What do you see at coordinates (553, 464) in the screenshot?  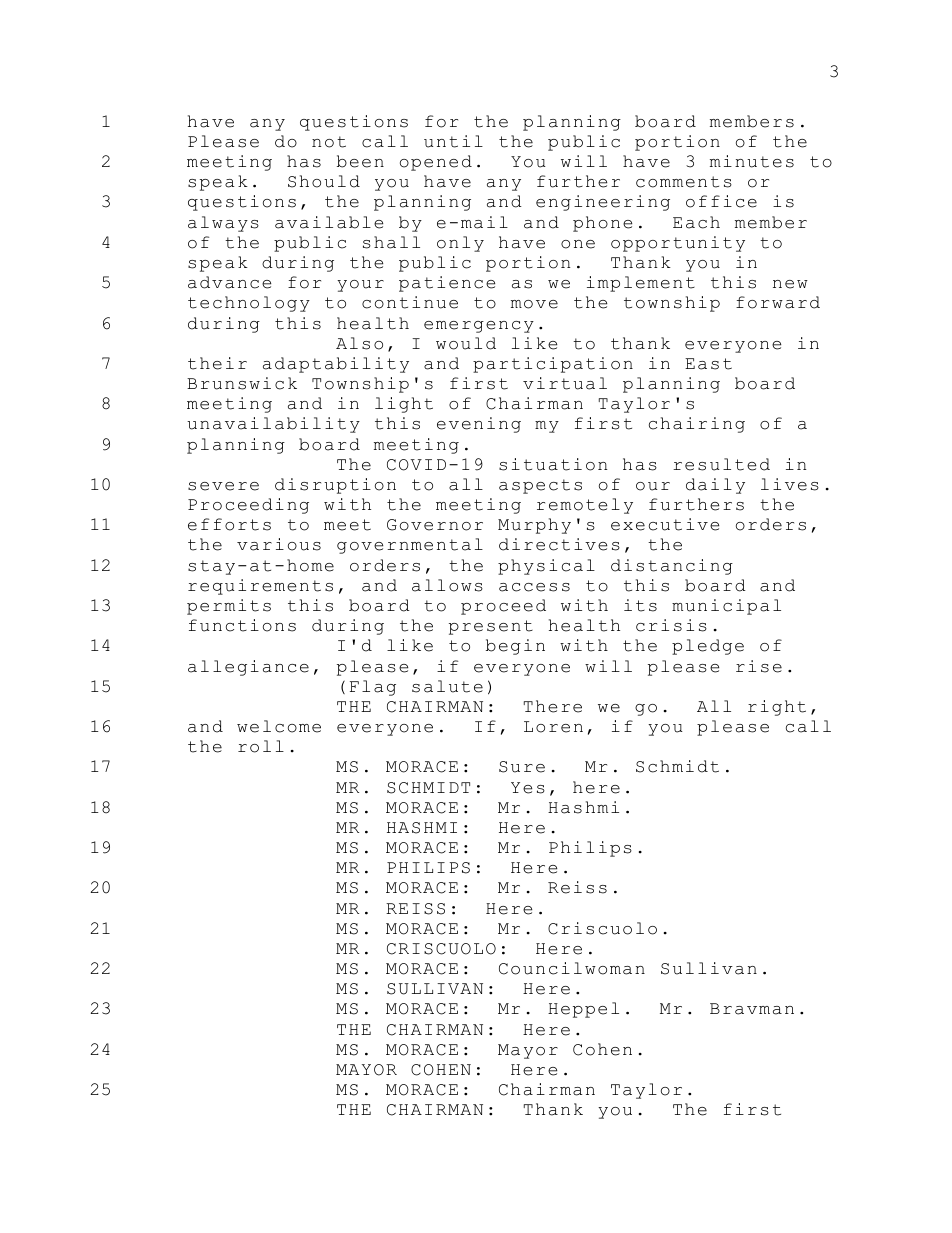 I see `situation` at bounding box center [553, 464].
